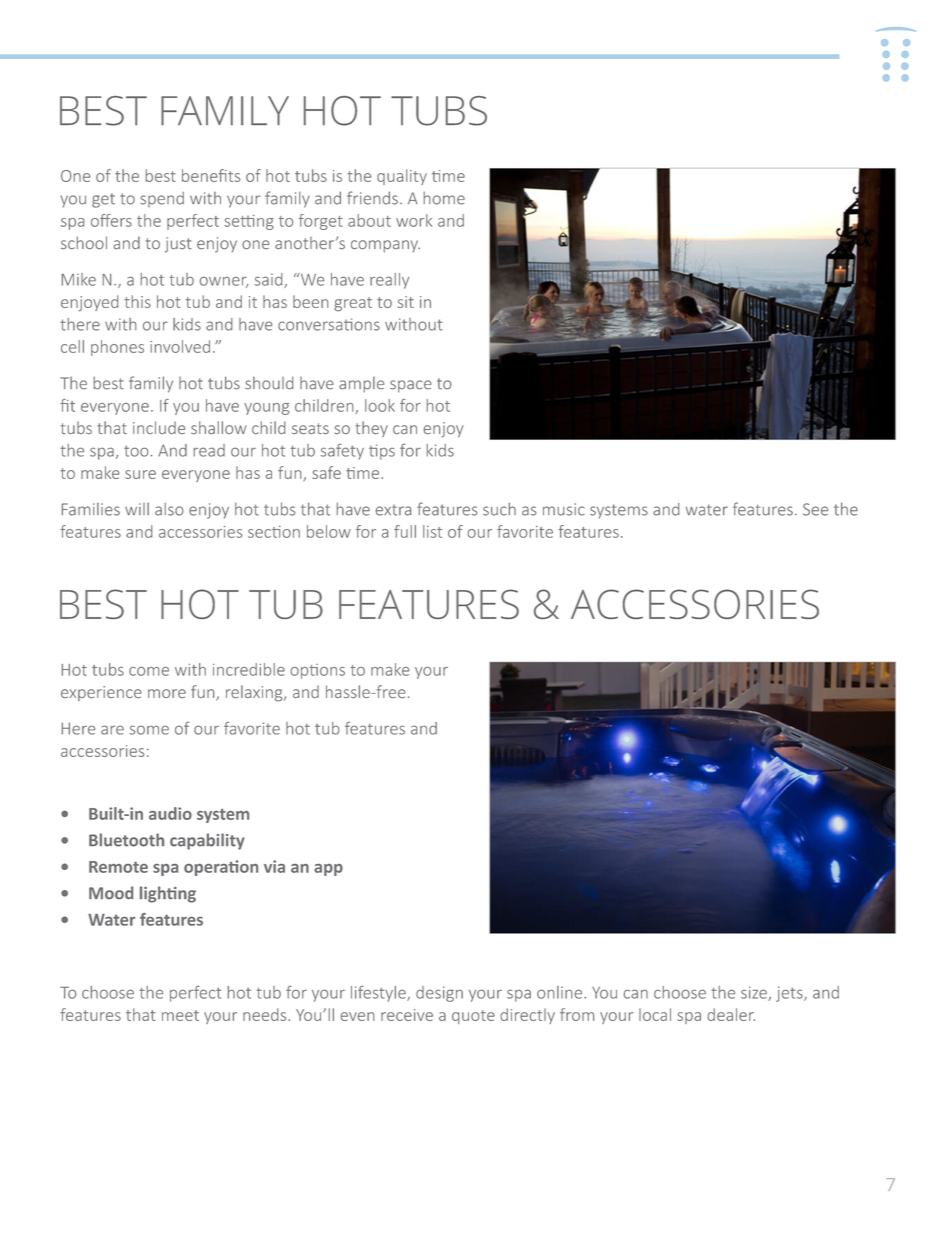 This image has height=1233, width=952. What do you see at coordinates (159, 427) in the image?
I see `include` at bounding box center [159, 427].
